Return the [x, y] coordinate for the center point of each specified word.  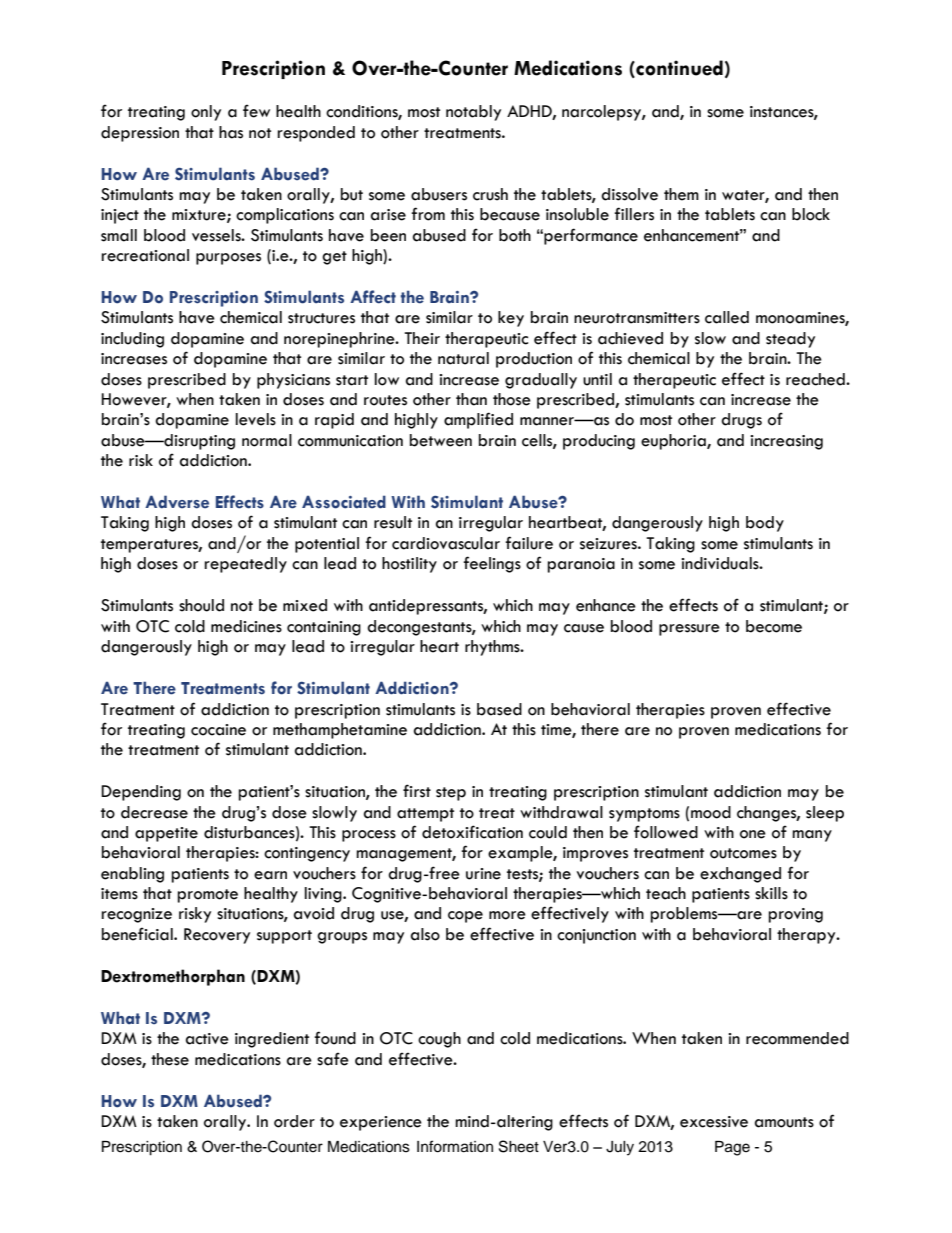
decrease [154, 812]
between [441, 440]
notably [473, 113]
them [681, 194]
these [170, 1059]
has [231, 132]
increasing [786, 442]
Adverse [177, 502]
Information [455, 1146]
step [451, 794]
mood [711, 812]
